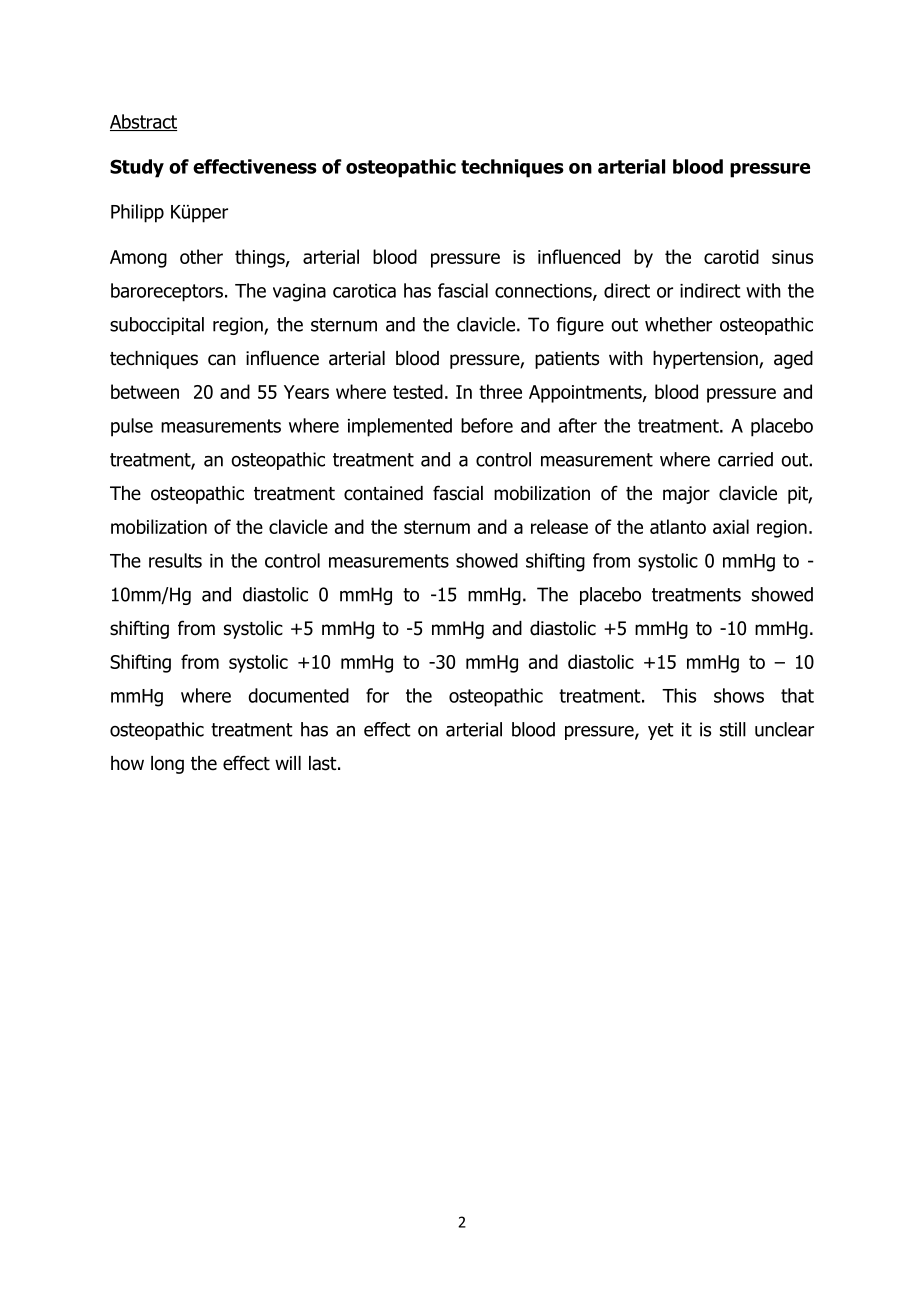  I want to click on carried, so click(745, 459).
